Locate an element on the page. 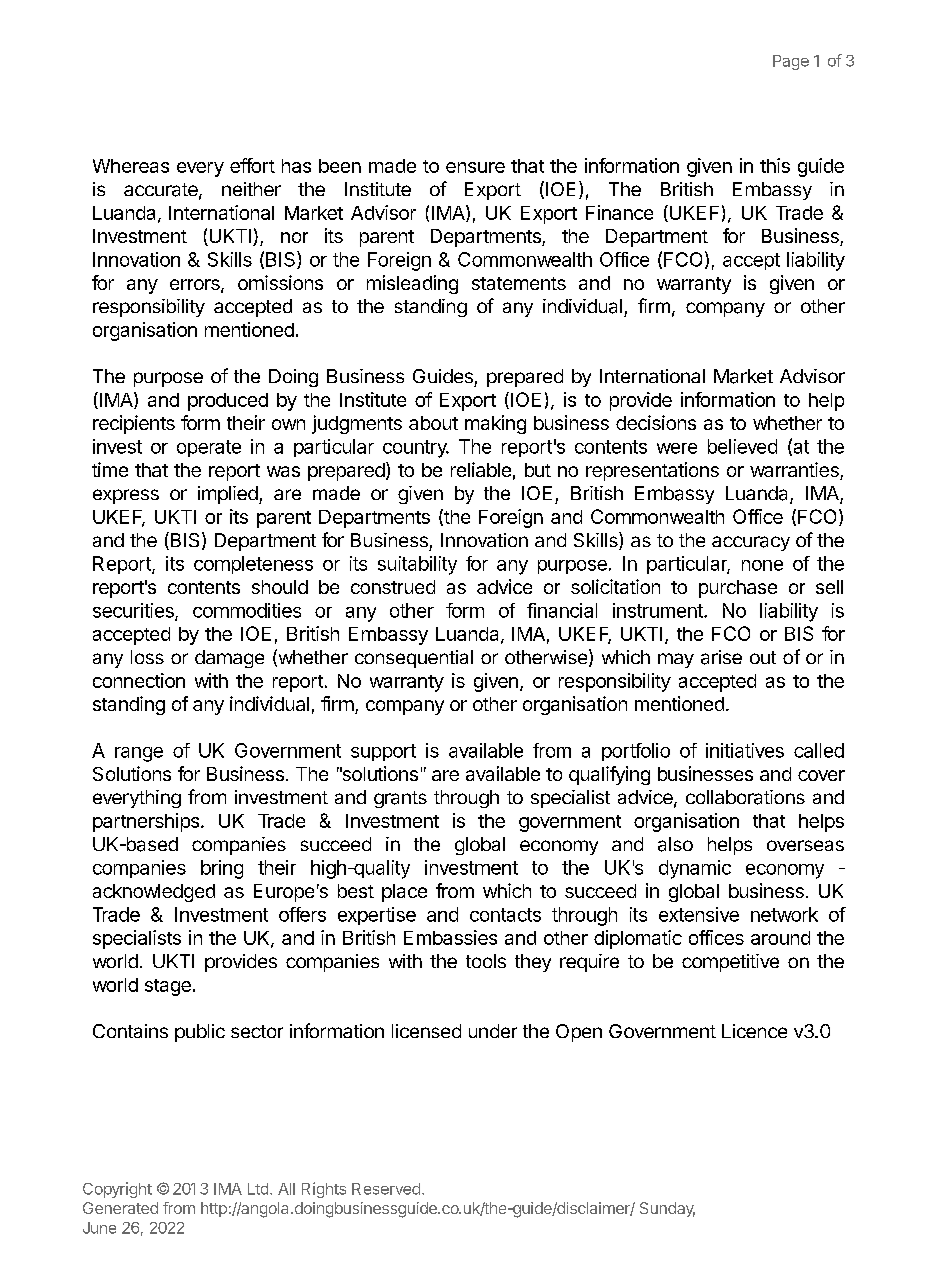  about is located at coordinates (433, 423).
